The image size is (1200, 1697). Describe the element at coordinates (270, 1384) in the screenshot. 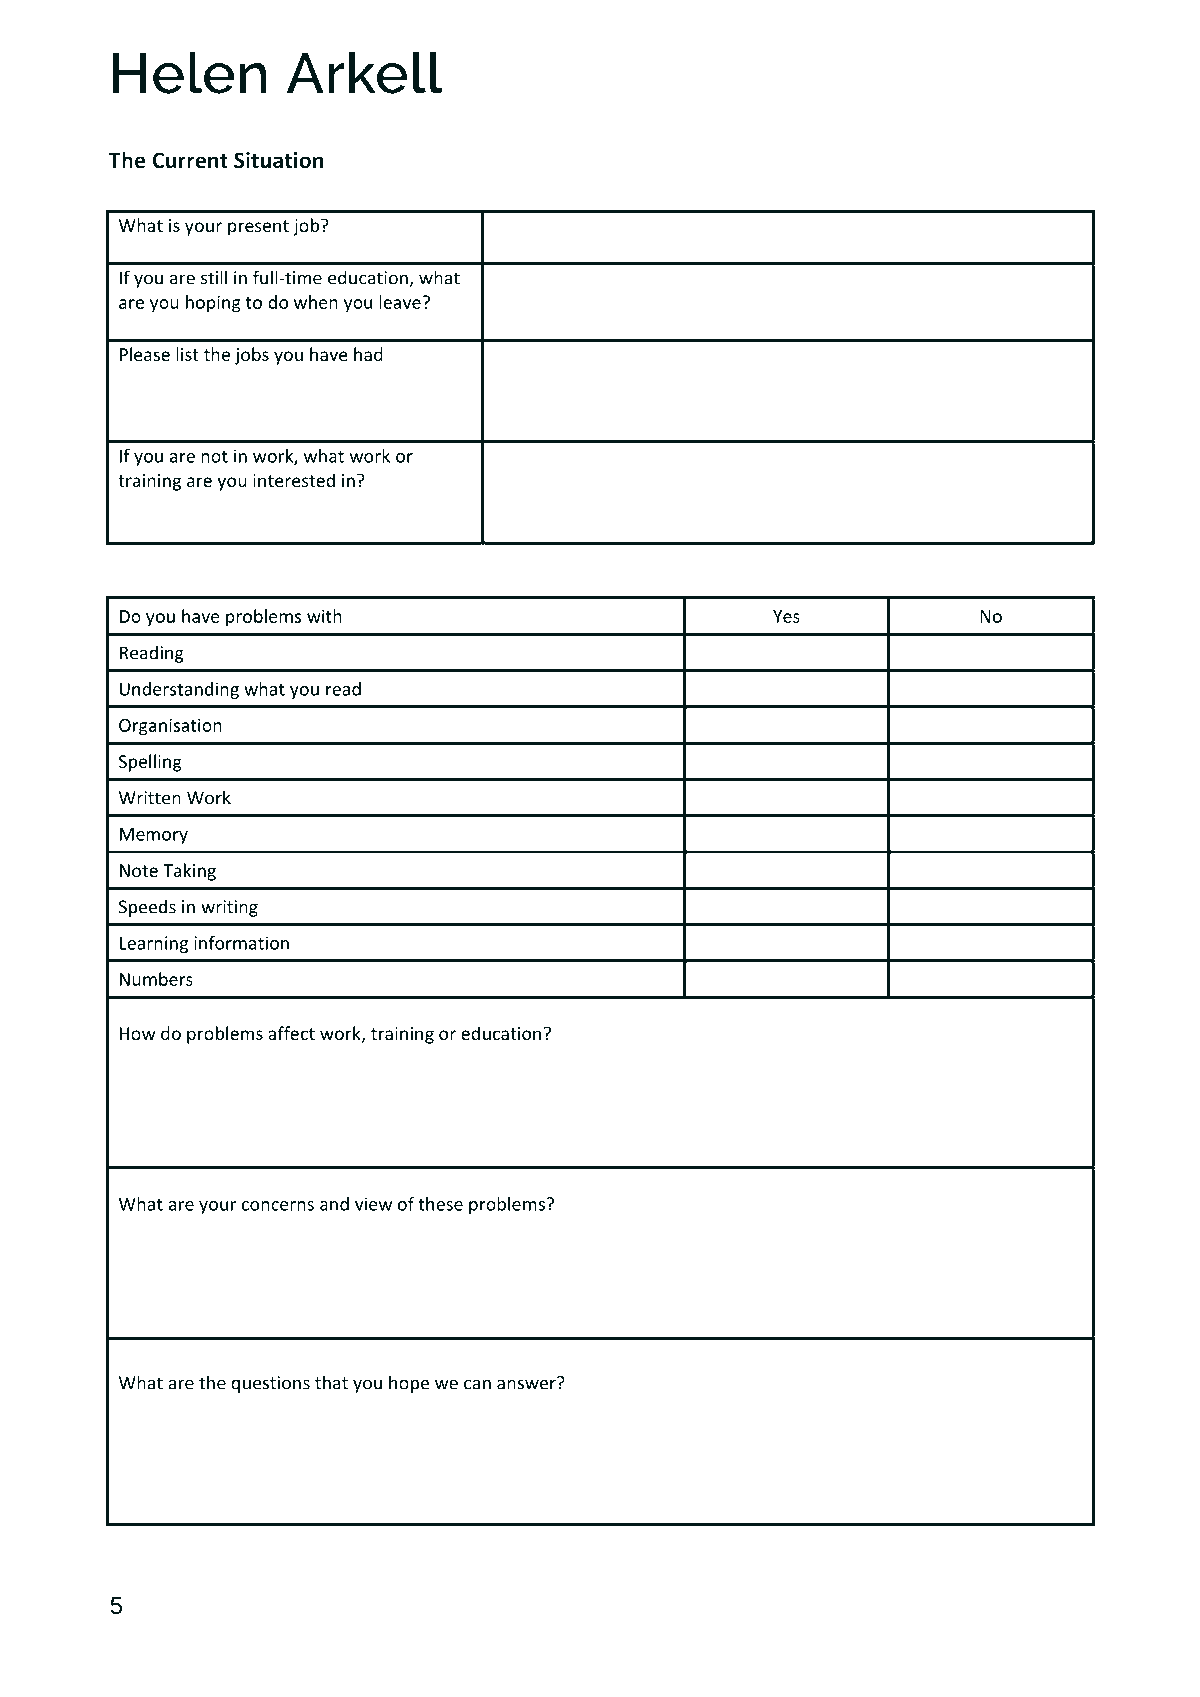

I see `questions` at that location.
